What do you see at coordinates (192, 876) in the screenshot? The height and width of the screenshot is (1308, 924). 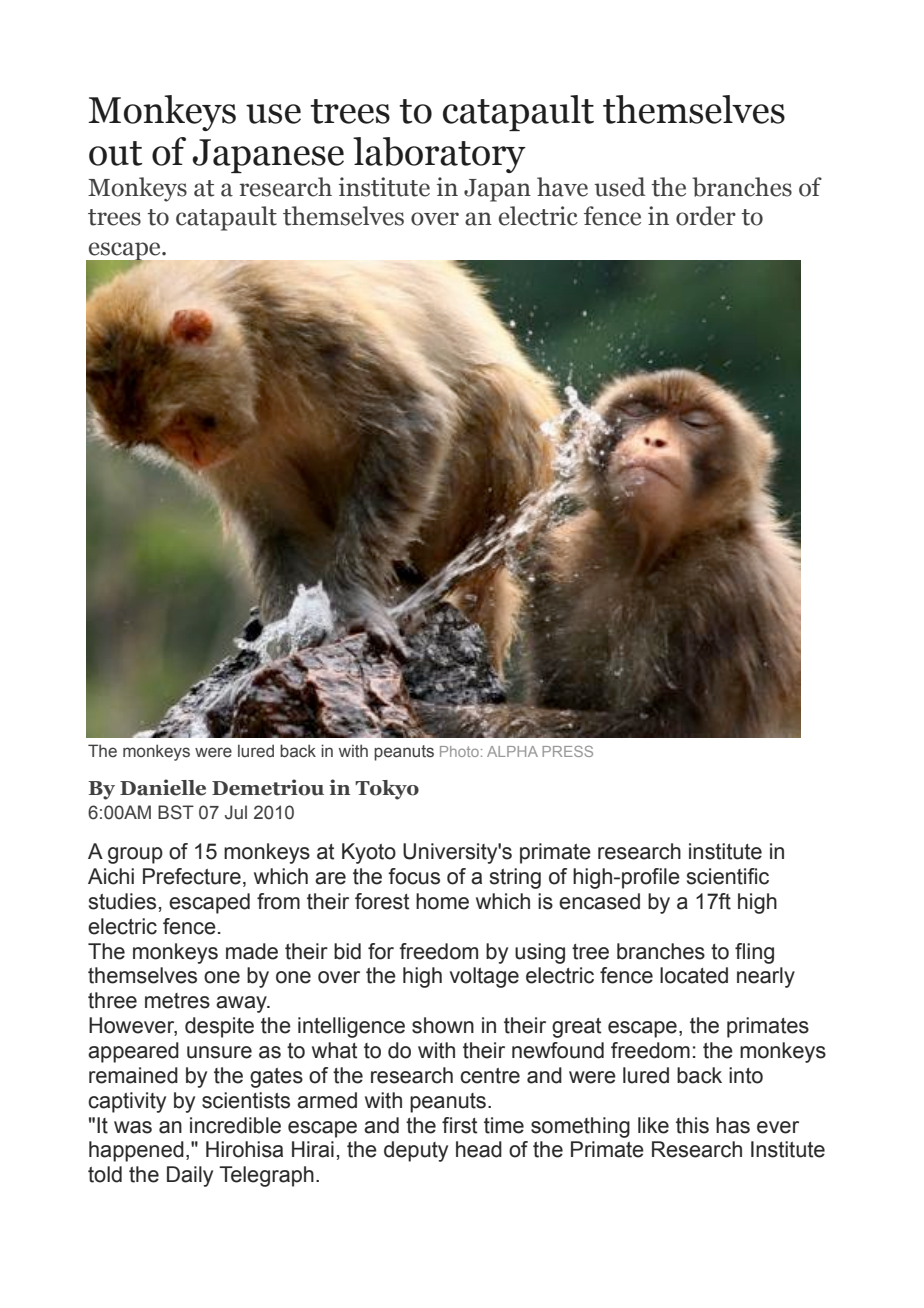 I see `Prefecture` at bounding box center [192, 876].
